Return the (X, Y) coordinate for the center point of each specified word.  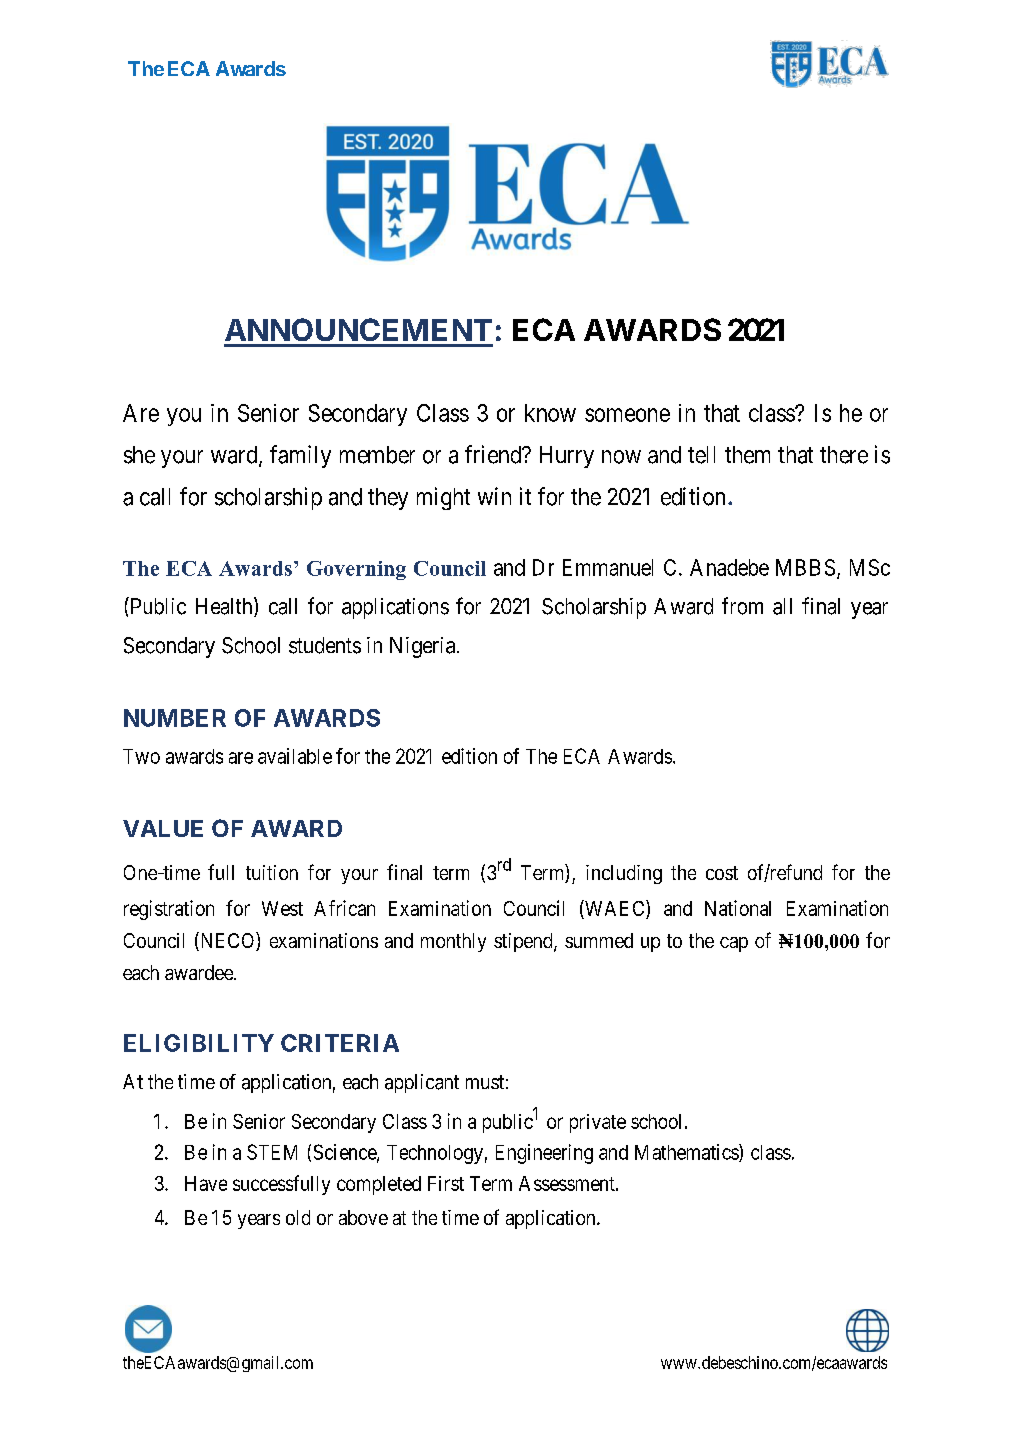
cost (722, 873)
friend (494, 454)
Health (225, 607)
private (598, 1123)
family (300, 456)
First (446, 1183)
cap (734, 944)
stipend (524, 942)
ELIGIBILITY (199, 1043)
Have (206, 1183)
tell (701, 455)
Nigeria (424, 647)
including (624, 874)
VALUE (163, 828)
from (742, 606)
